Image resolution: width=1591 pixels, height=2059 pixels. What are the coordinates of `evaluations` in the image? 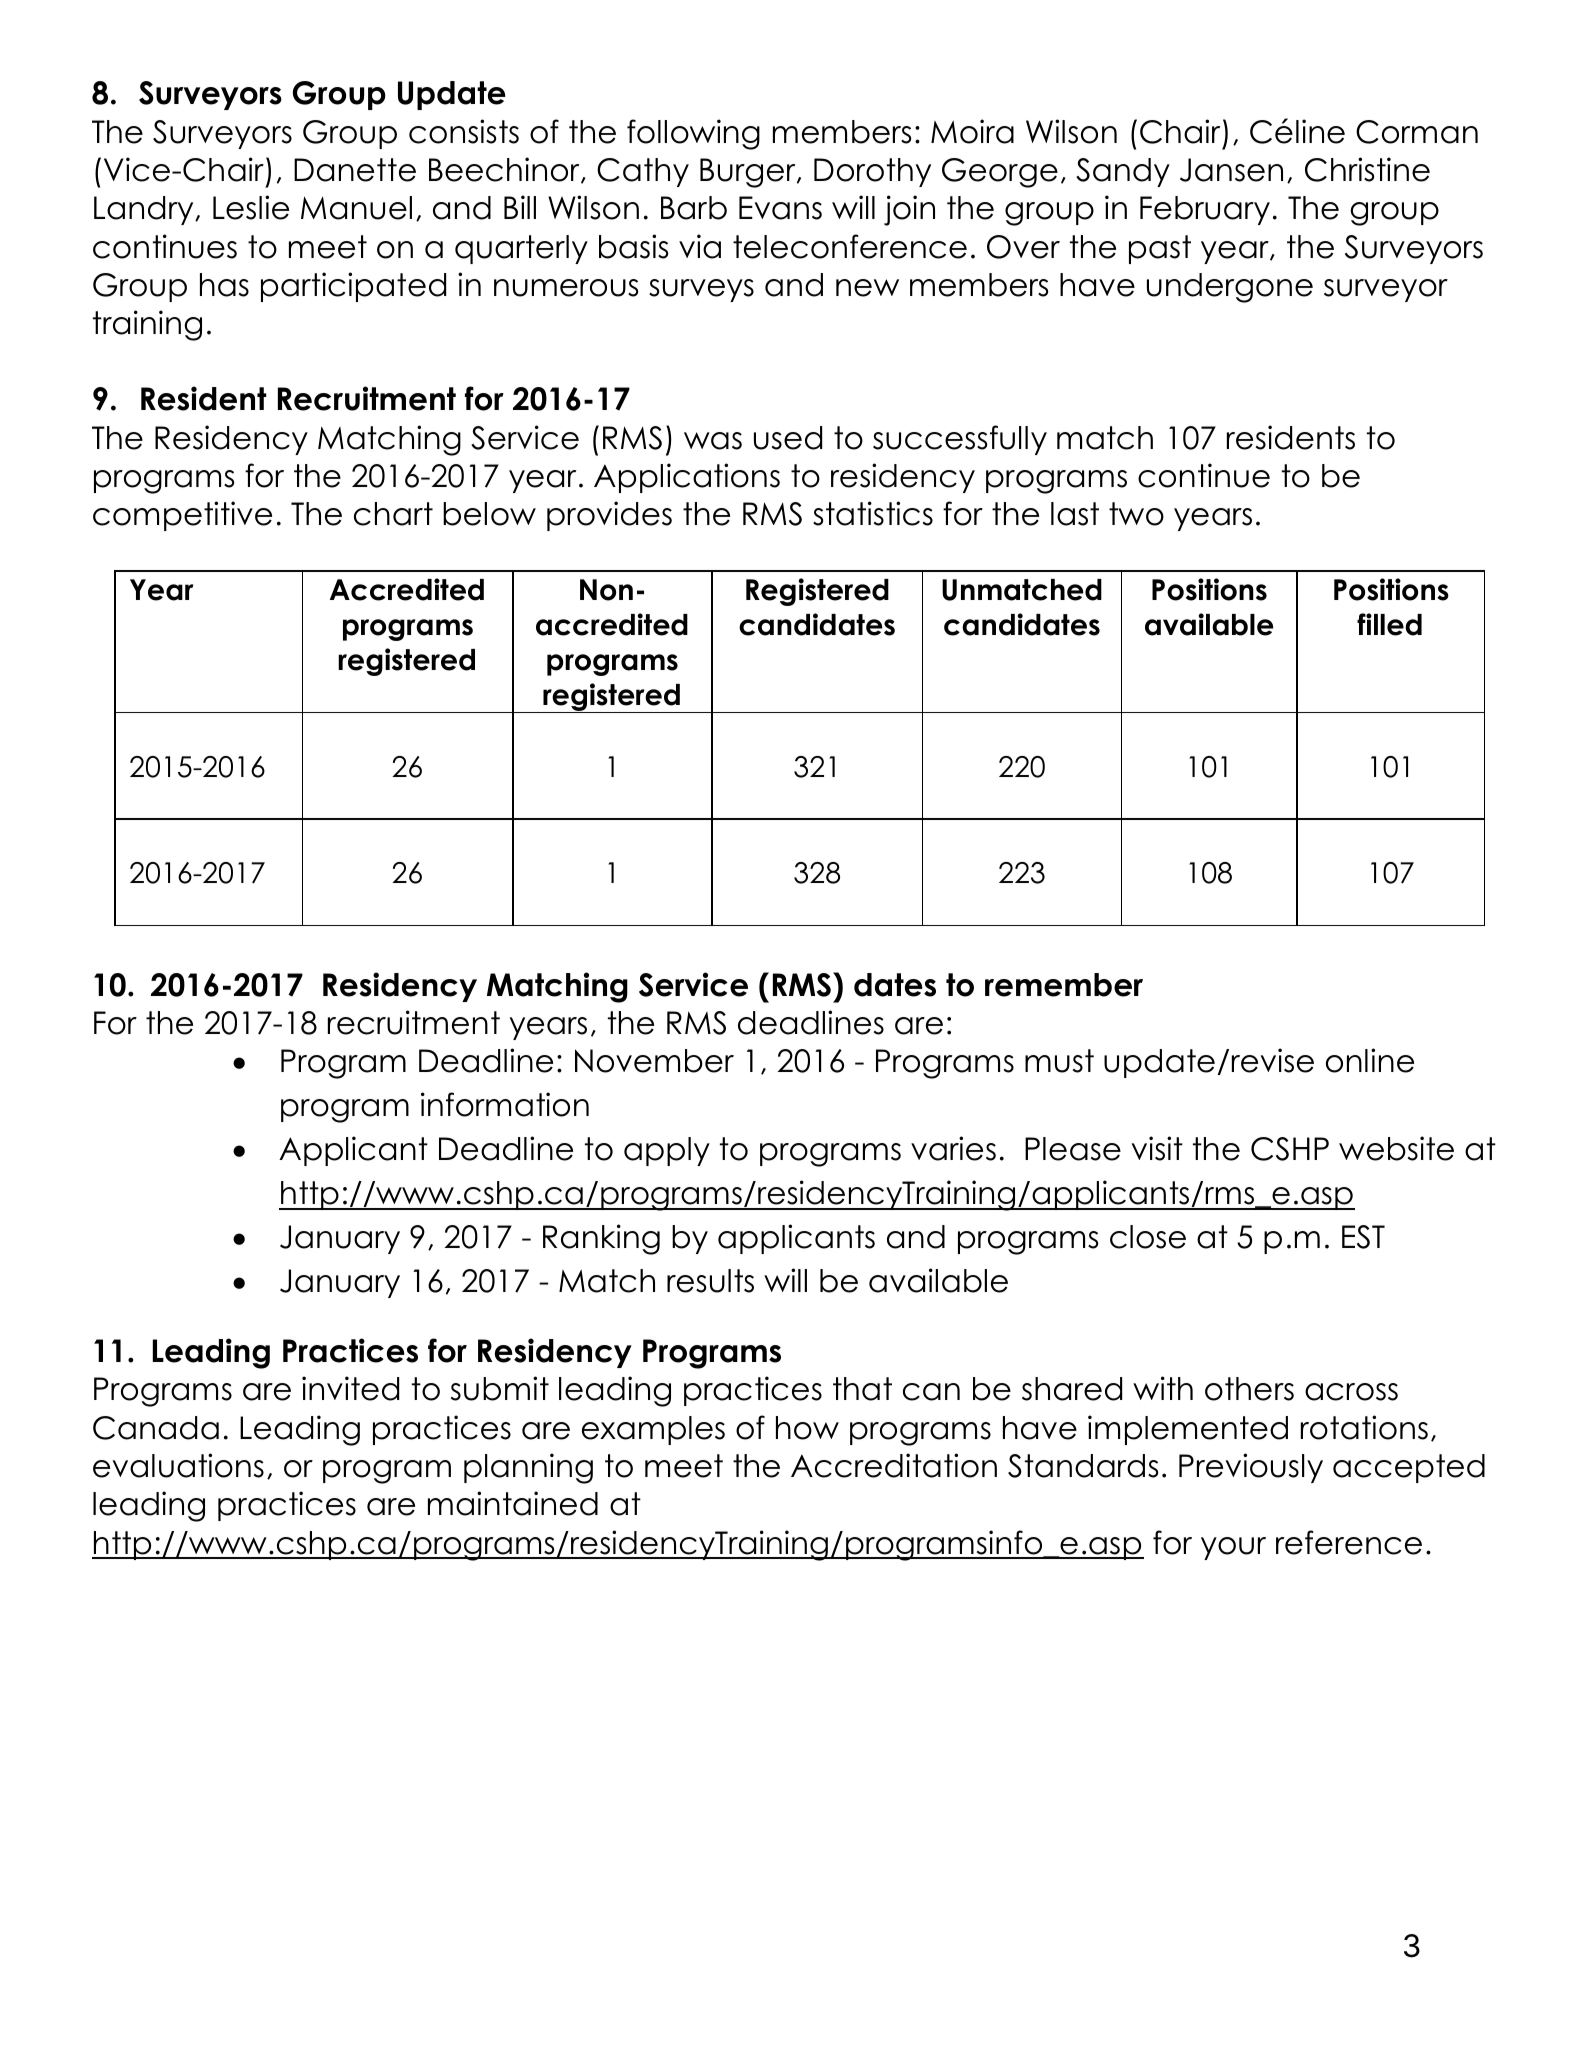 It's located at (178, 1465).
